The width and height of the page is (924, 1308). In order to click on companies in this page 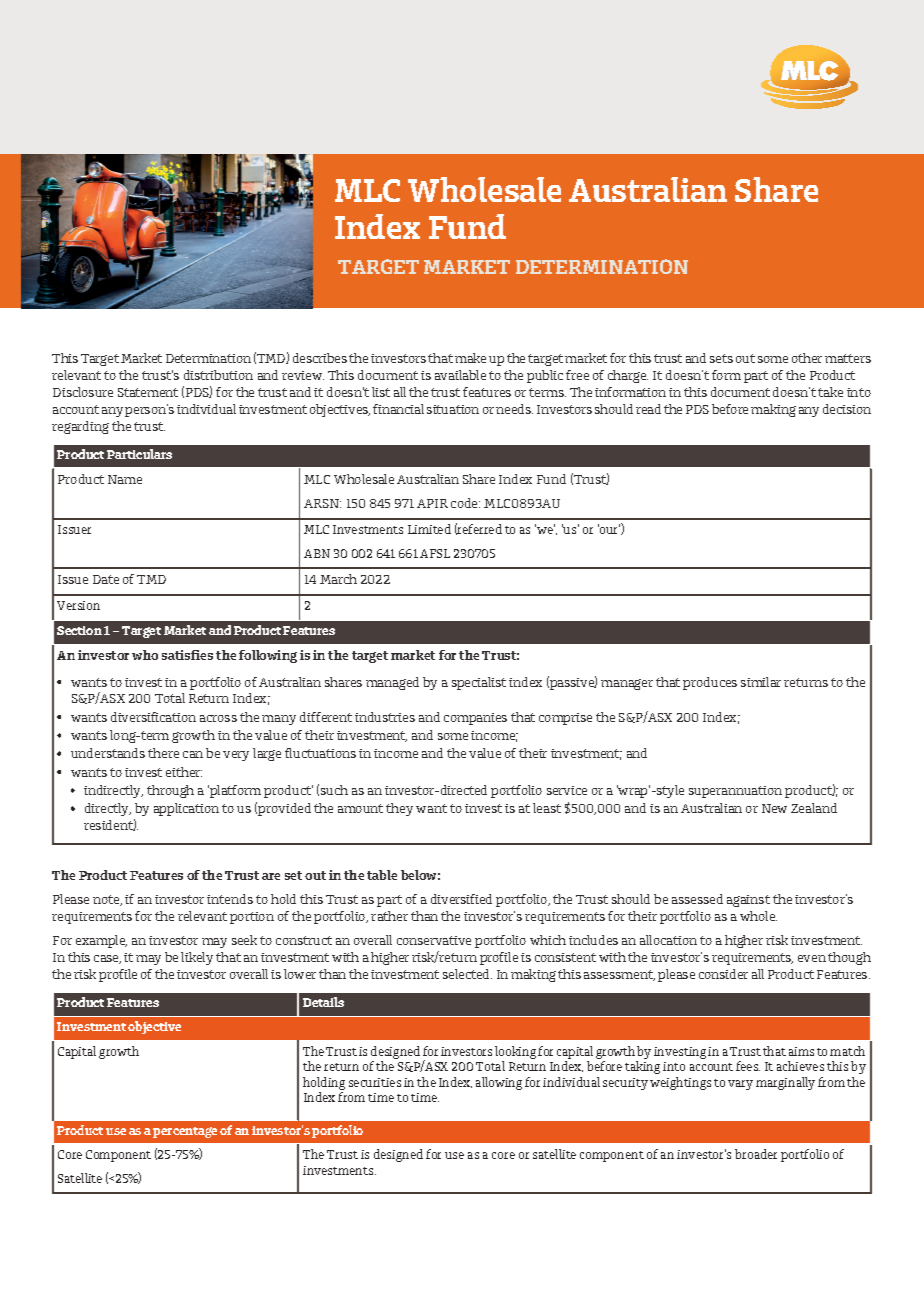, I will do `click(475, 719)`.
